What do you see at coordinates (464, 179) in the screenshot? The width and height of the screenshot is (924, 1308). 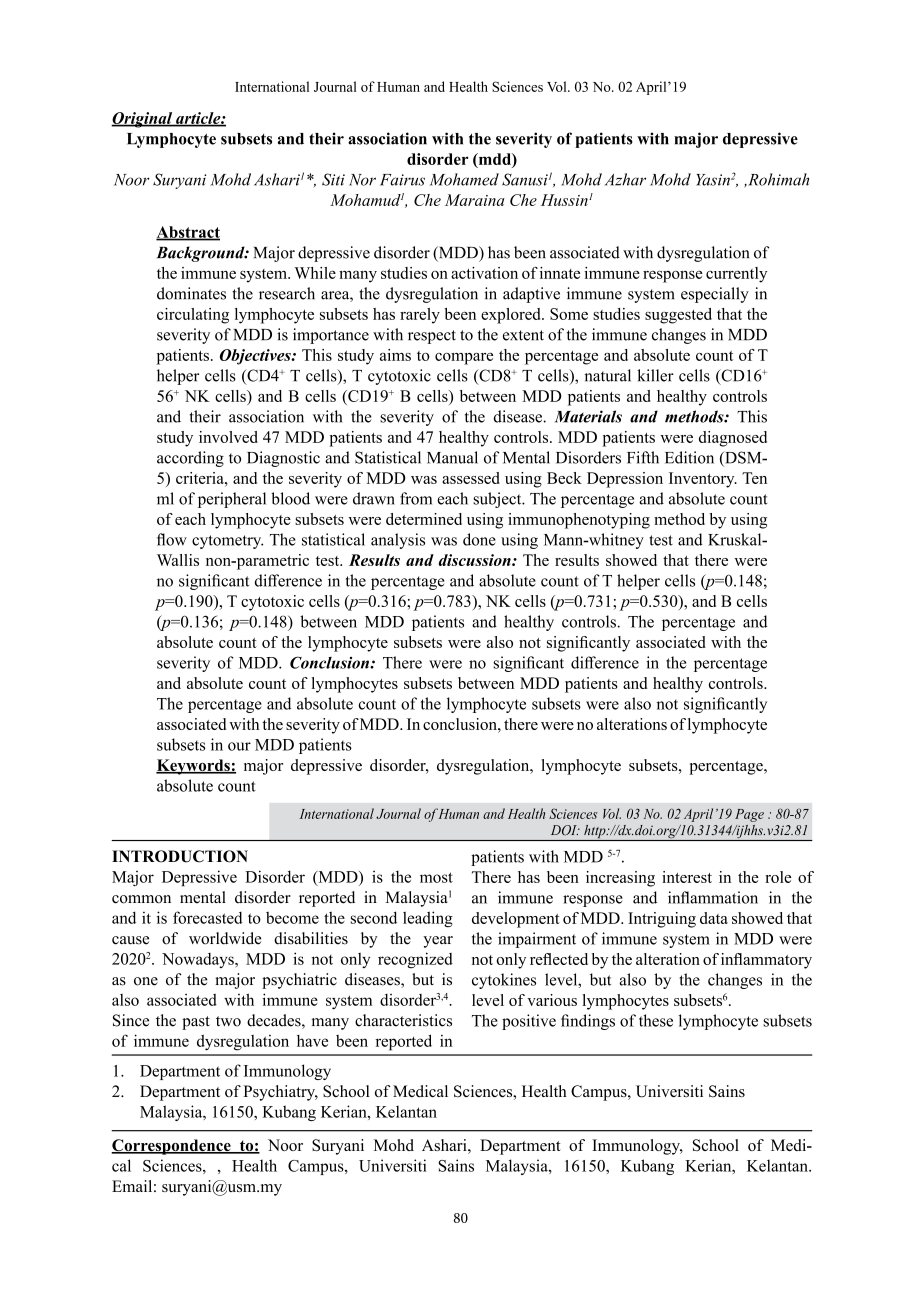 I see `Mohamed` at bounding box center [464, 179].
